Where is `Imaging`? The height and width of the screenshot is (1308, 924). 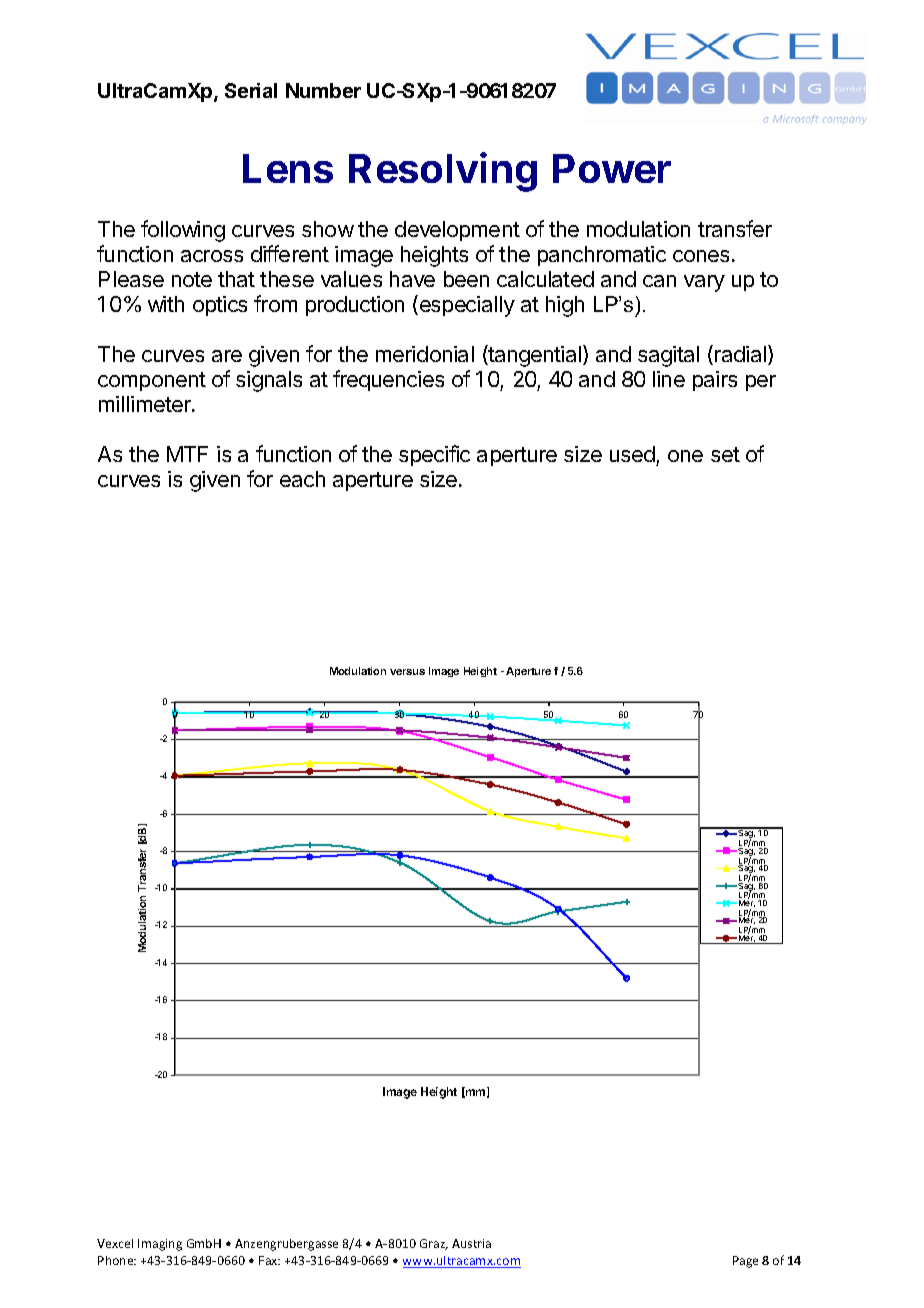 Imaging is located at coordinates (160, 1245).
